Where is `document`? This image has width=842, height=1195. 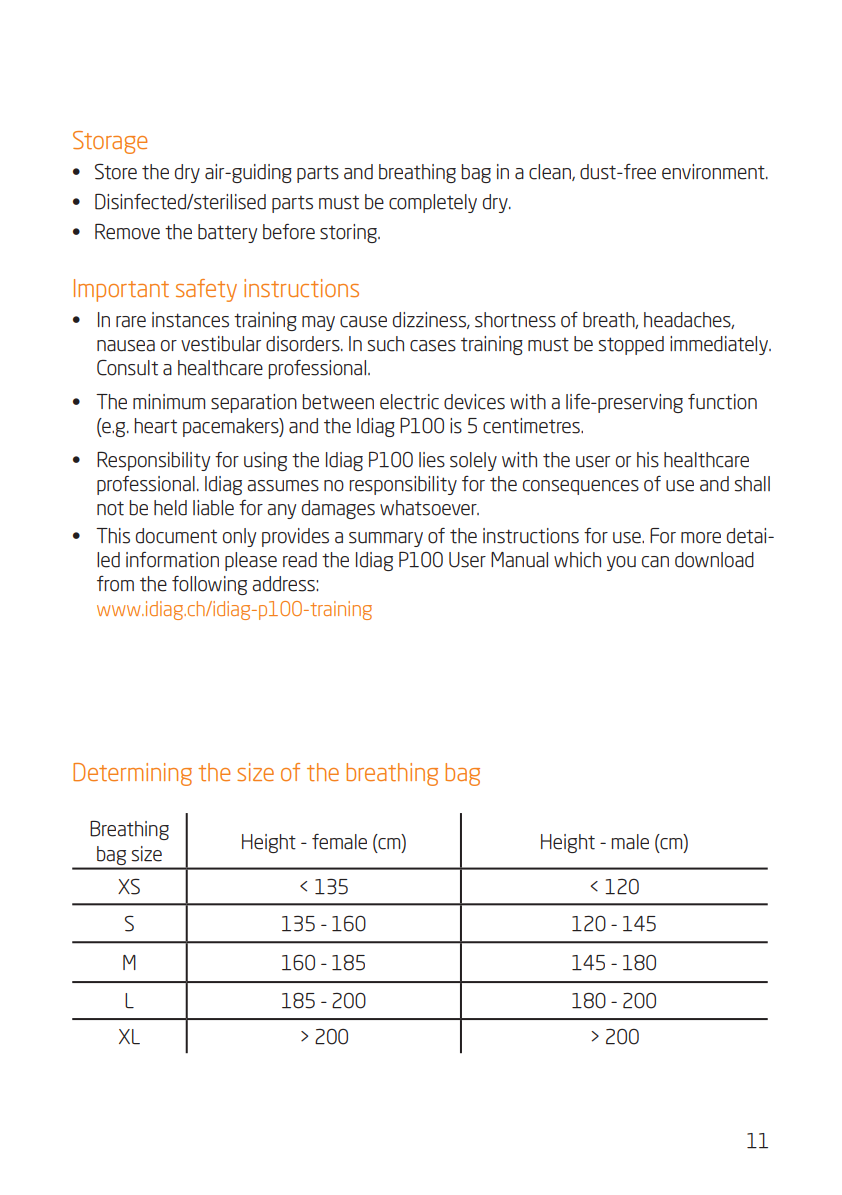 document is located at coordinates (176, 536).
